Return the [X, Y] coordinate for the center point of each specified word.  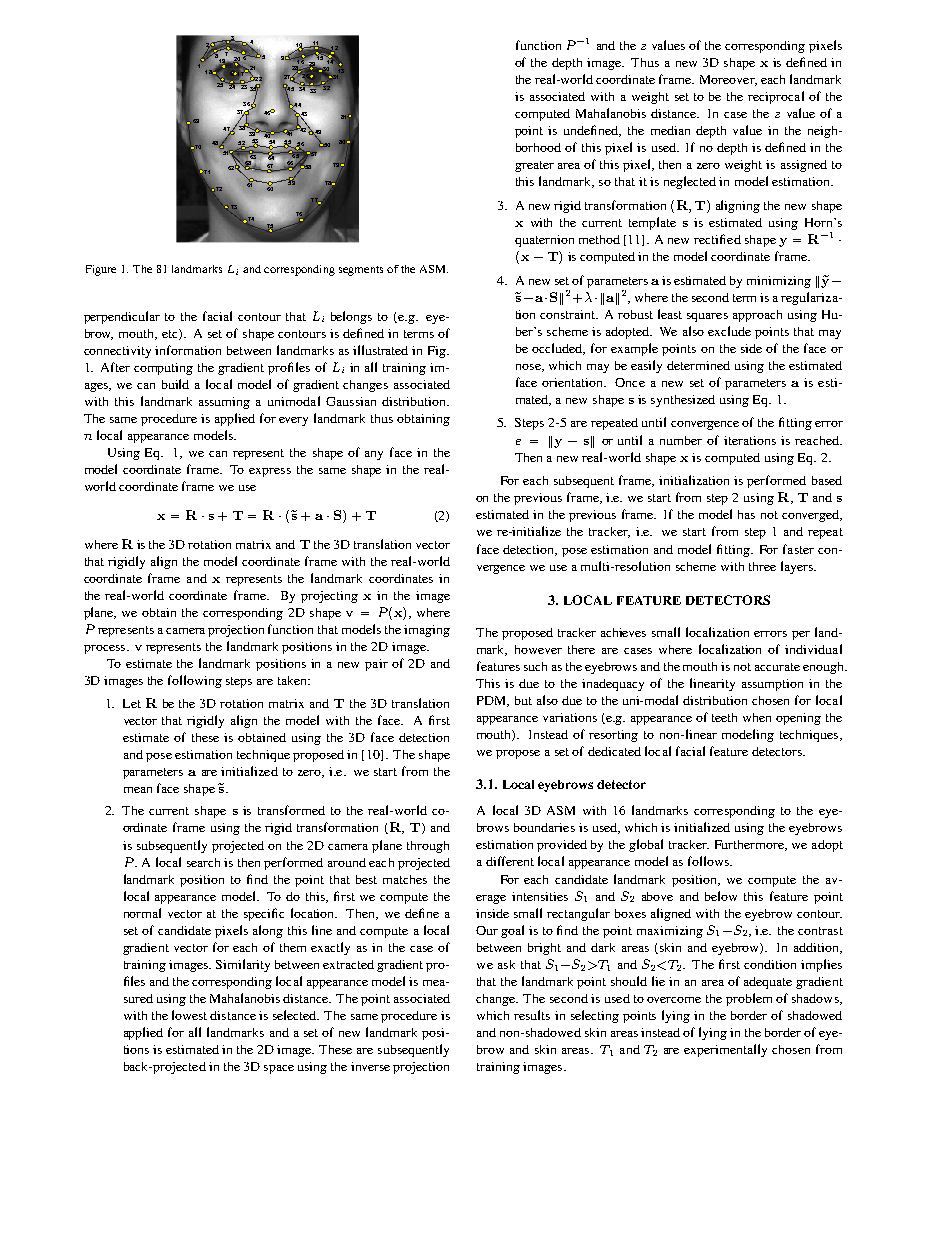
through [428, 847]
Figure [101, 270]
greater [534, 166]
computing [163, 369]
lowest [189, 1015]
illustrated [380, 350]
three [762, 566]
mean [138, 790]
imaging [427, 631]
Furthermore [750, 845]
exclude [729, 331]
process [106, 649]
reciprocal [776, 97]
